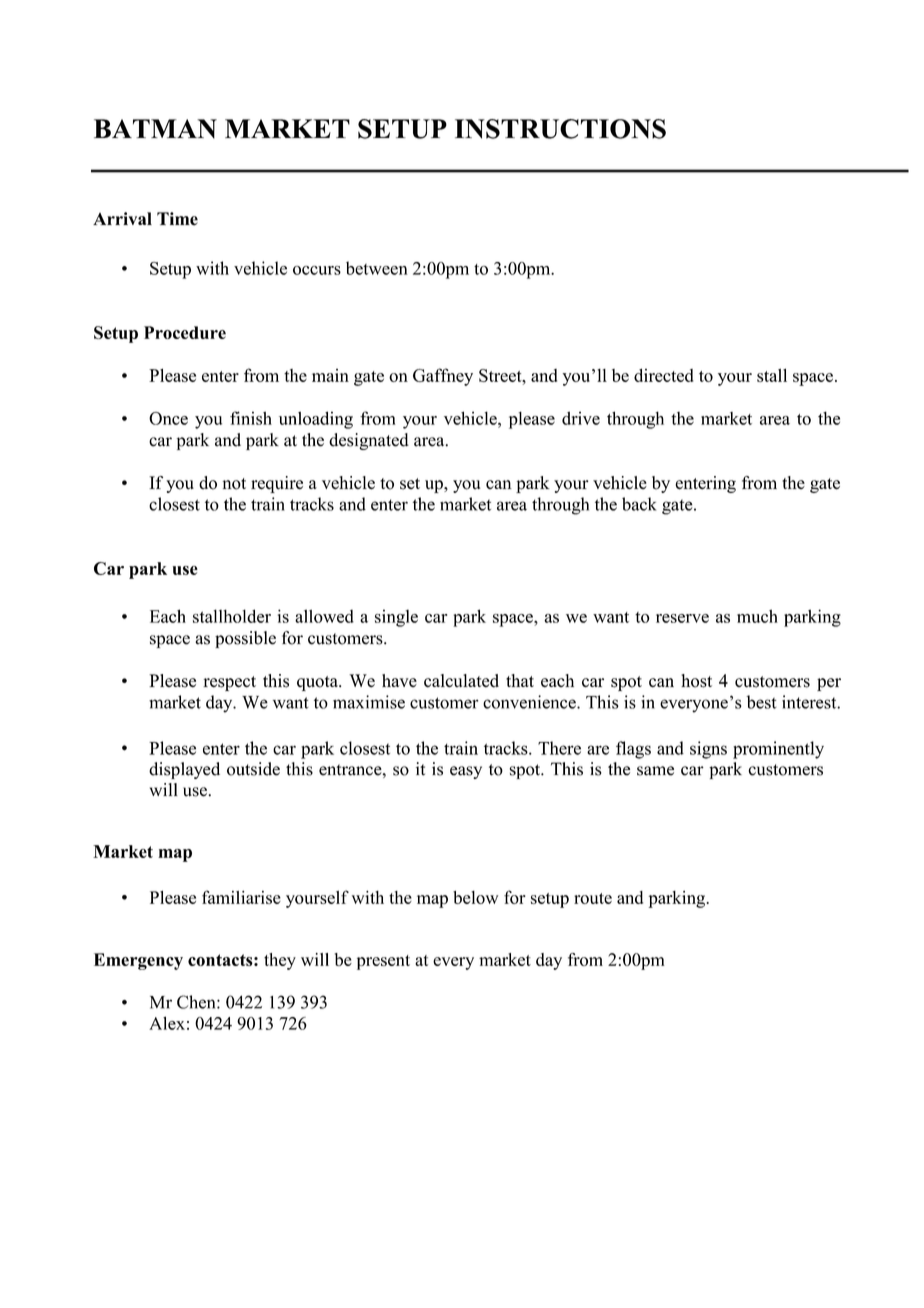  I want to click on BATMAN, so click(155, 129).
